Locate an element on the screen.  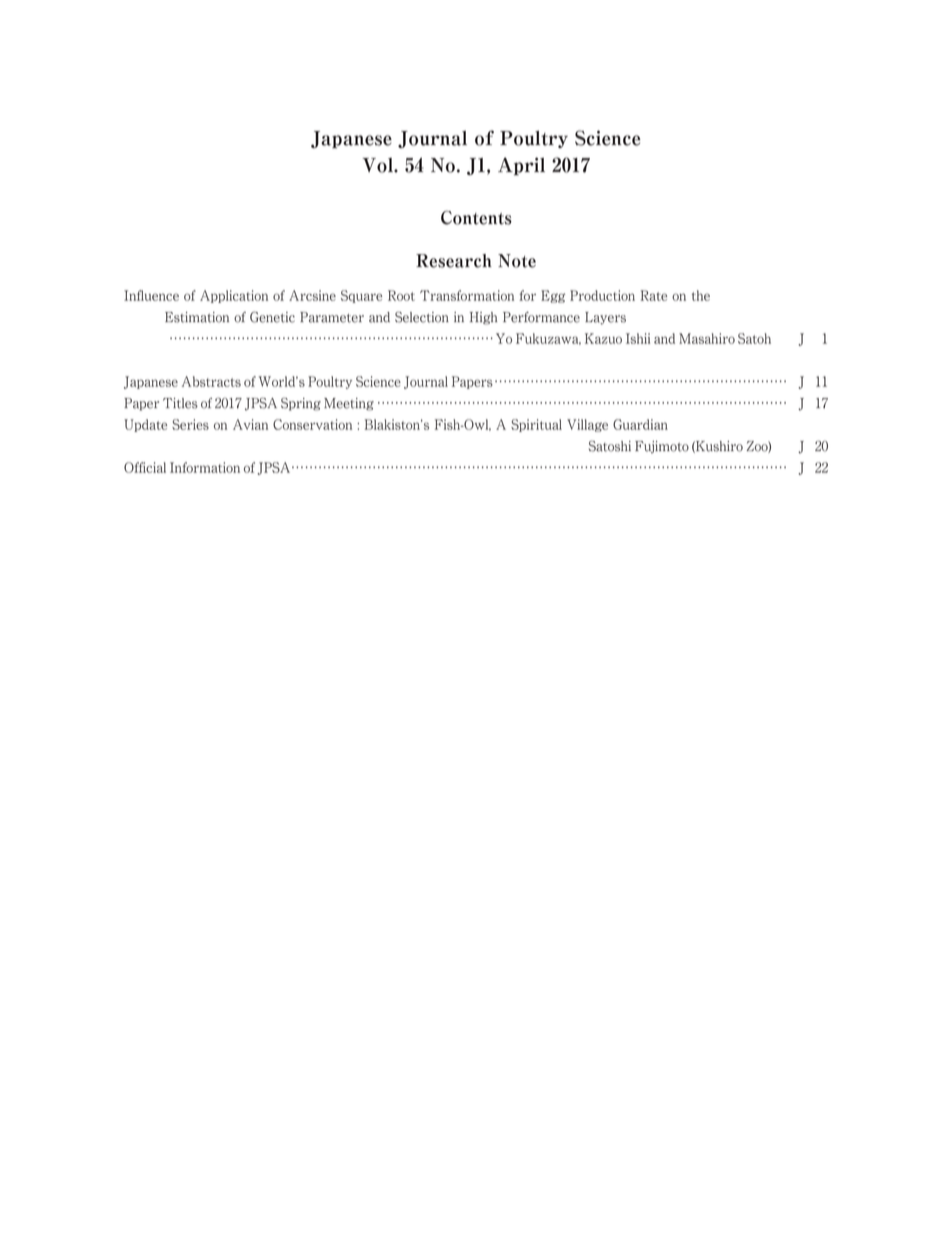
Estimation is located at coordinates (197, 317).
